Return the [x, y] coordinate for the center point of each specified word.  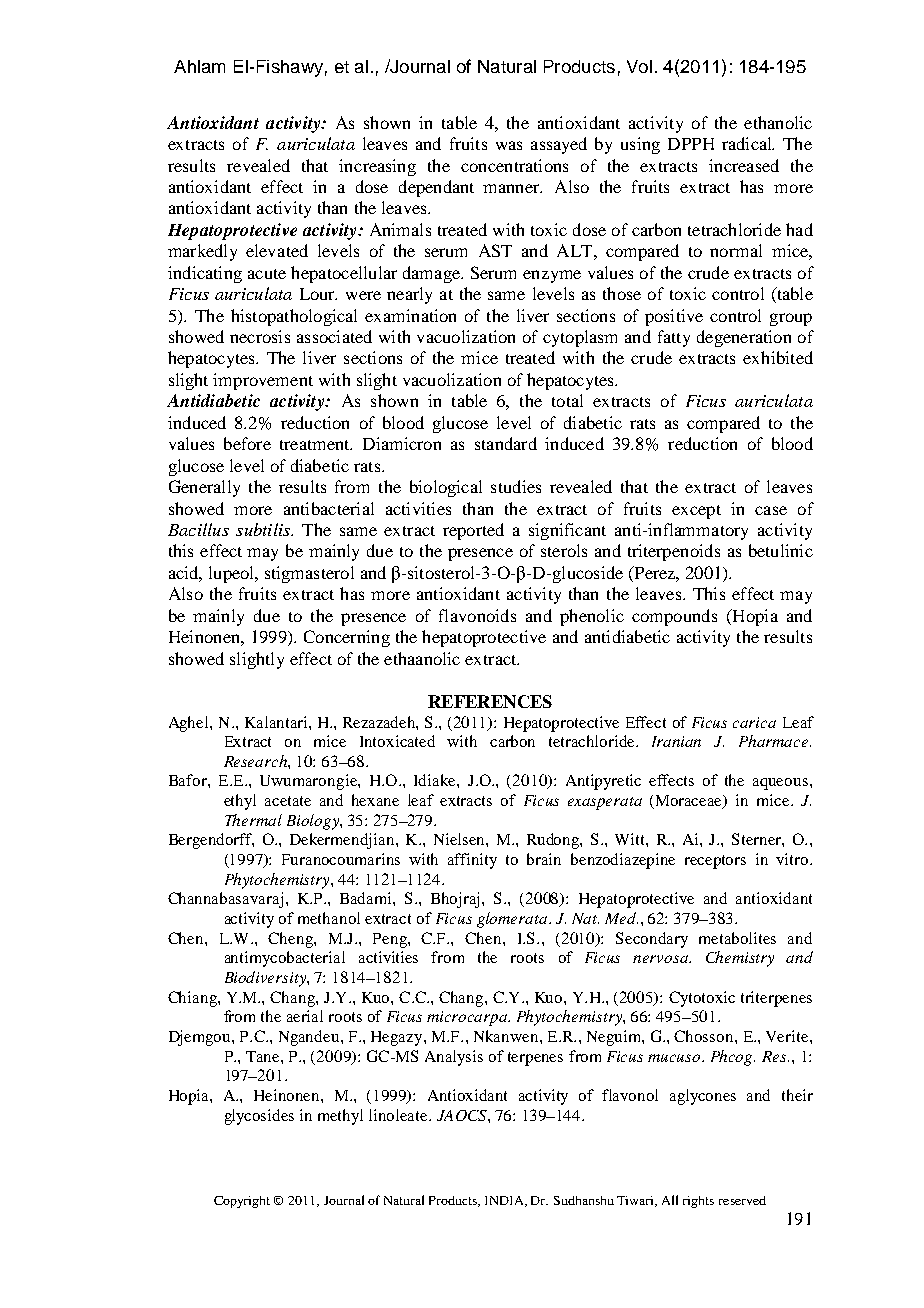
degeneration [744, 338]
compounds [674, 617]
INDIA [505, 1201]
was [509, 145]
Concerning [347, 638]
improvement [263, 381]
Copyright [242, 1202]
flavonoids [477, 615]
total [567, 400]
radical [748, 143]
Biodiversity [266, 979]
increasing [377, 167]
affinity [472, 861]
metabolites [737, 938]
